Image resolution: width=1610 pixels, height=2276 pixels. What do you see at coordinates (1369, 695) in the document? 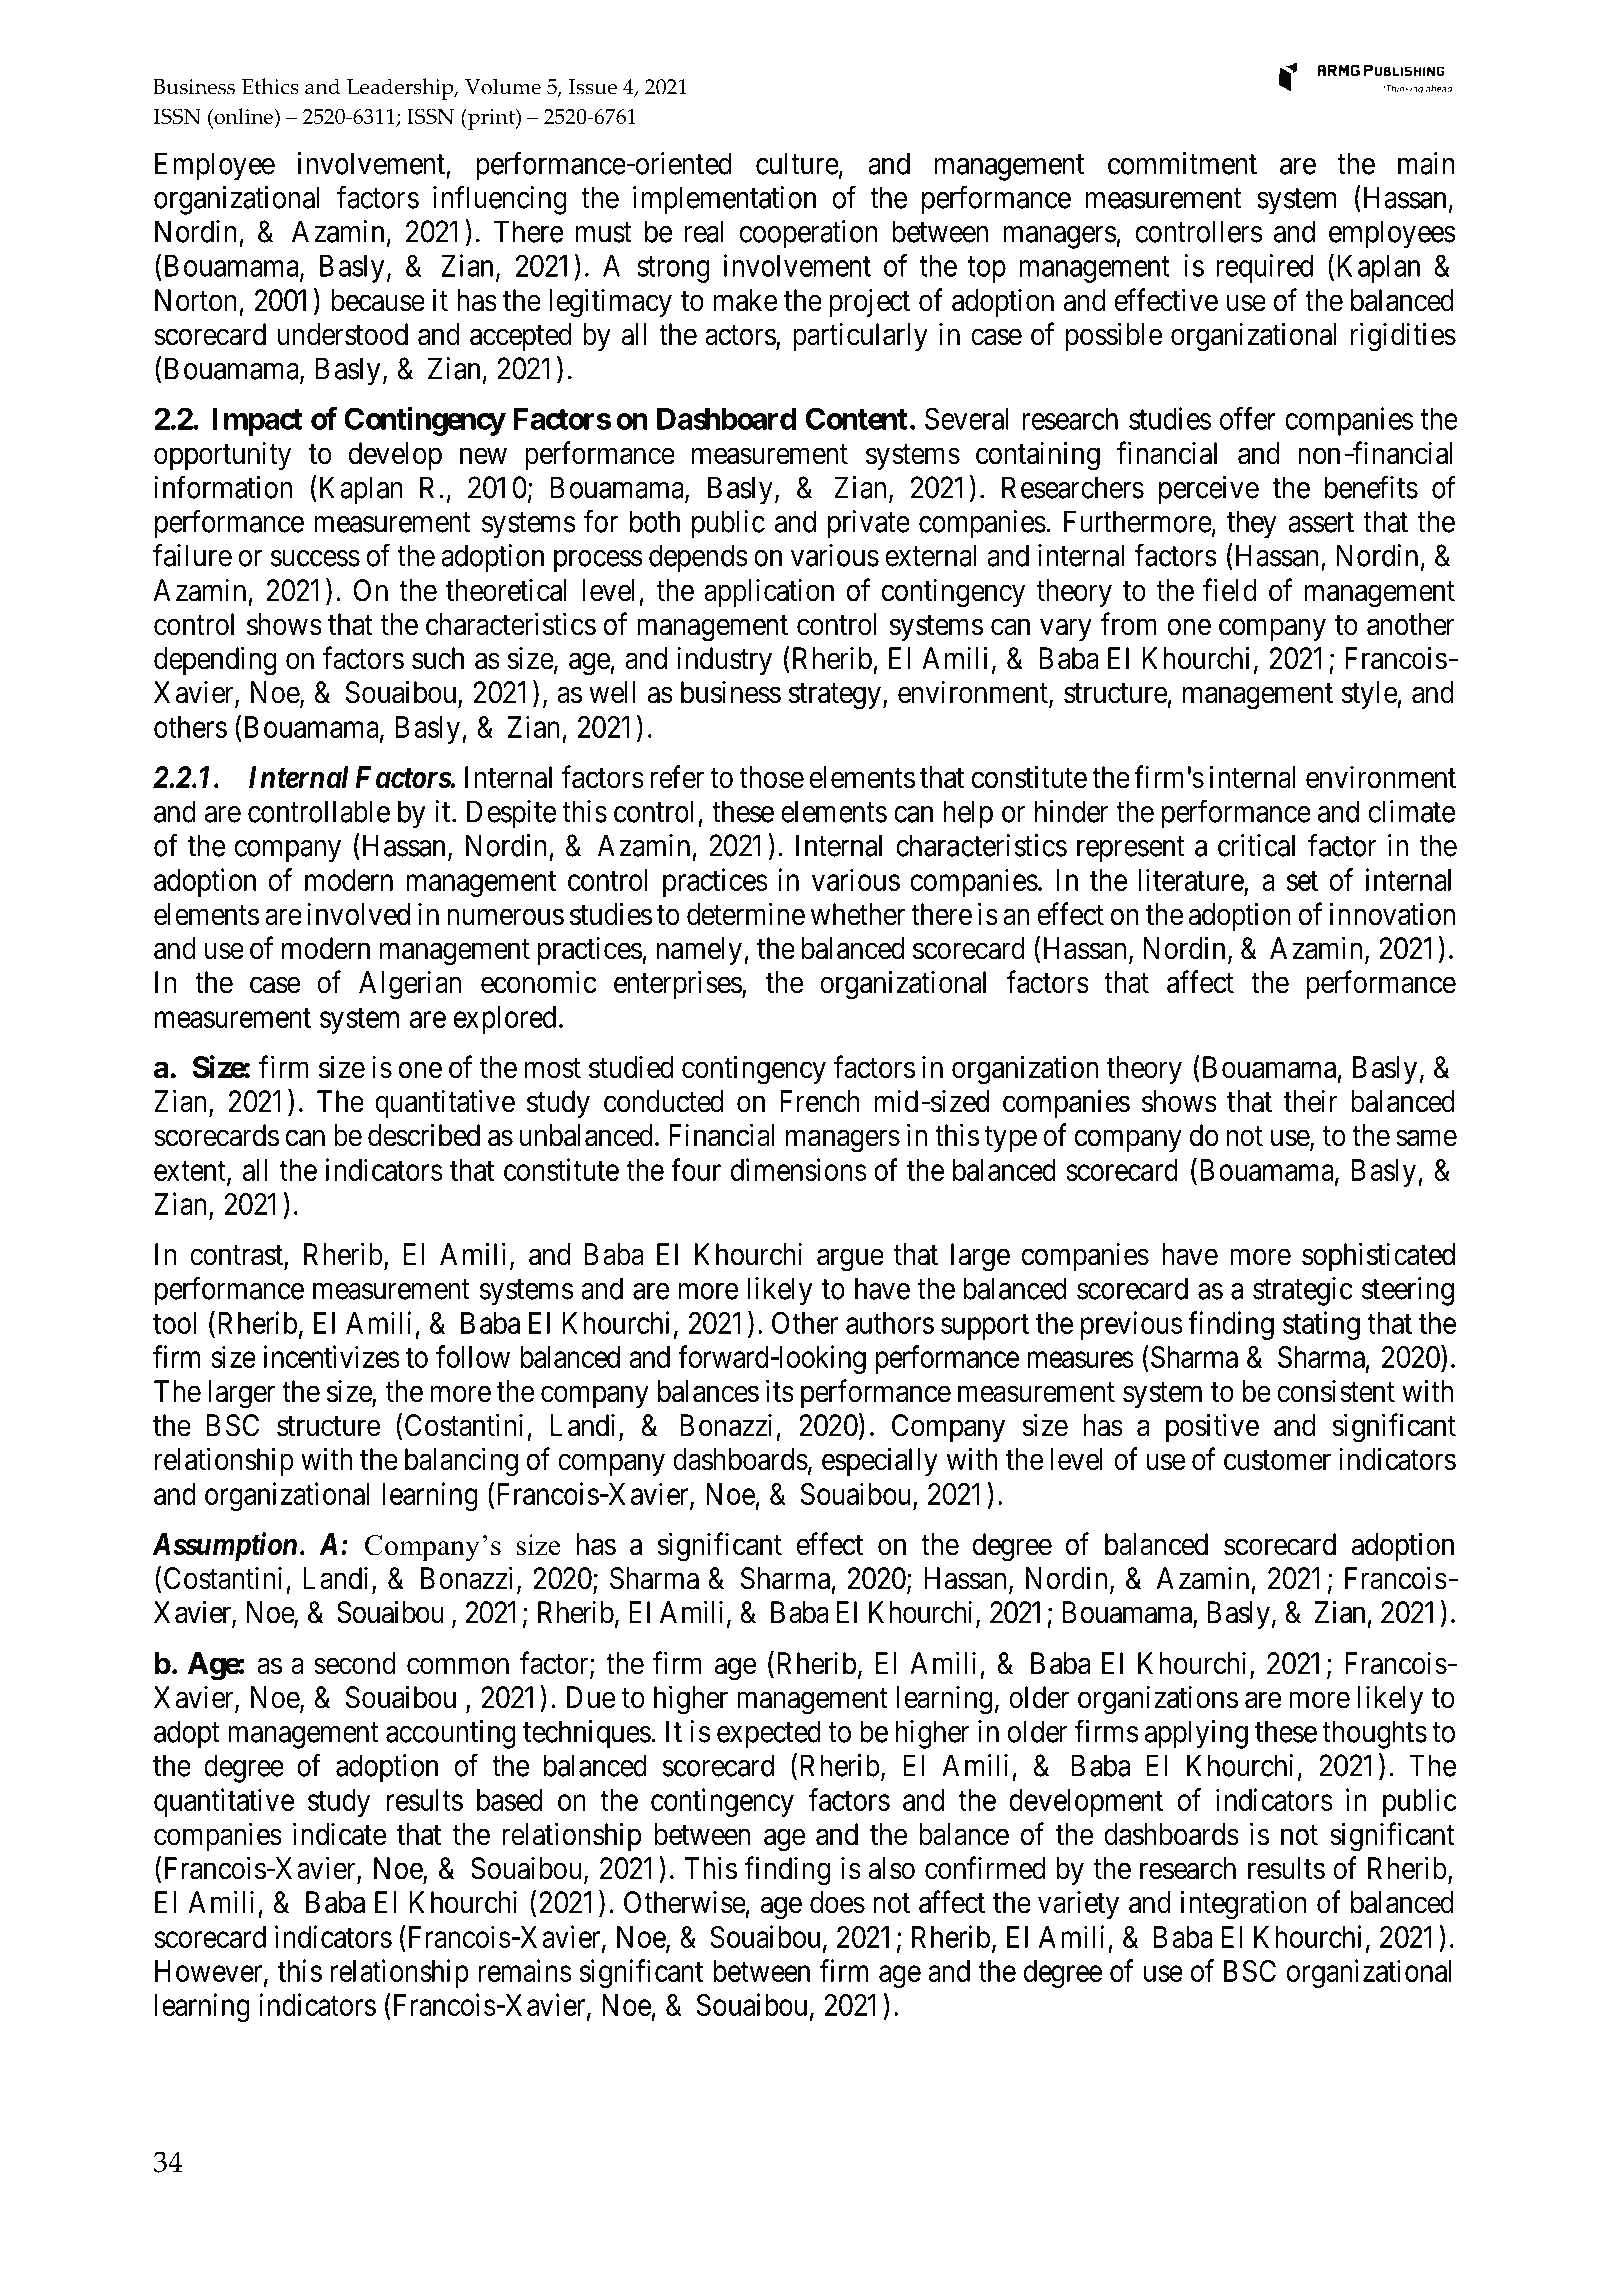
I see `style` at bounding box center [1369, 695].
